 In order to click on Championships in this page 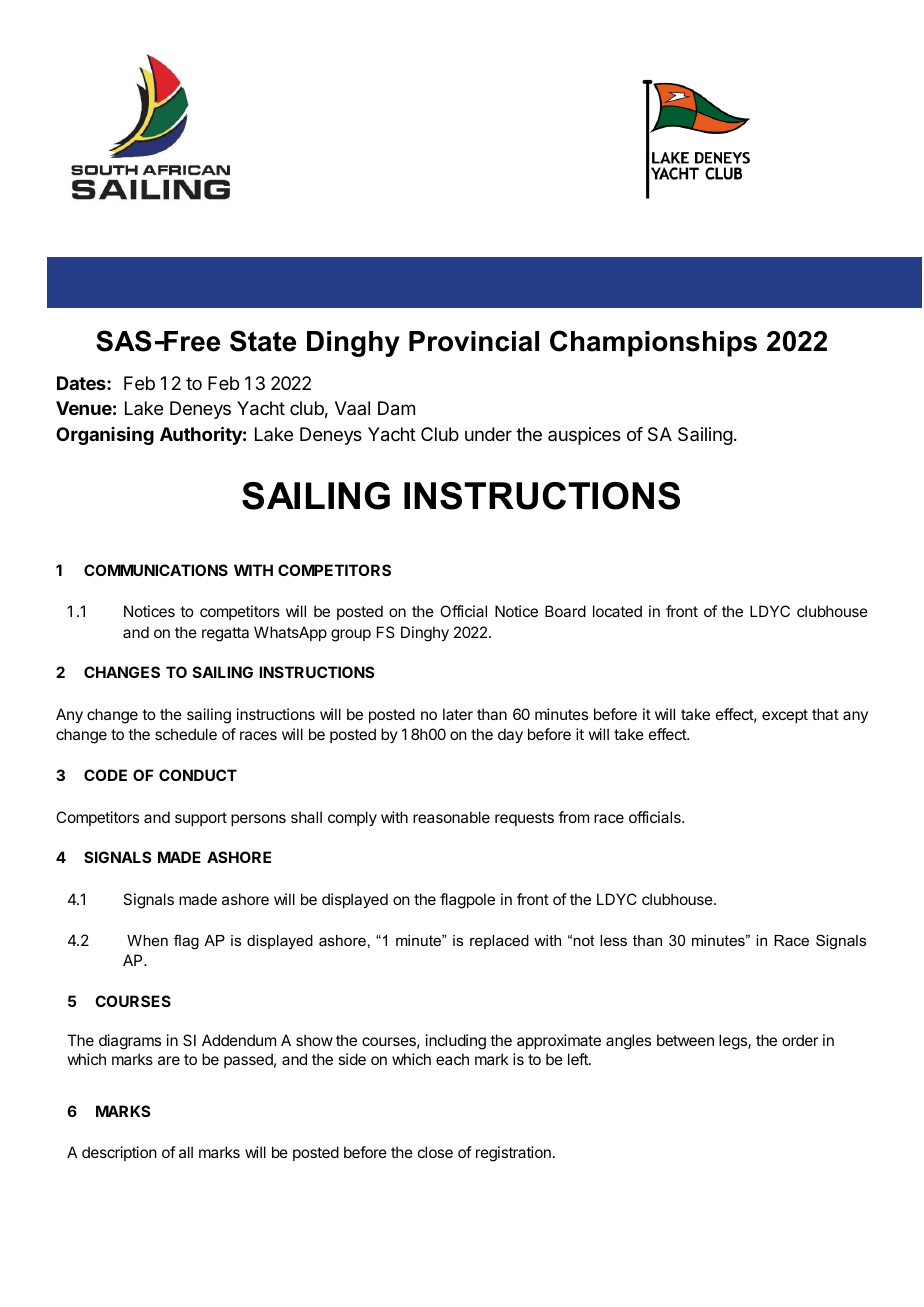, I will do `click(653, 343)`.
